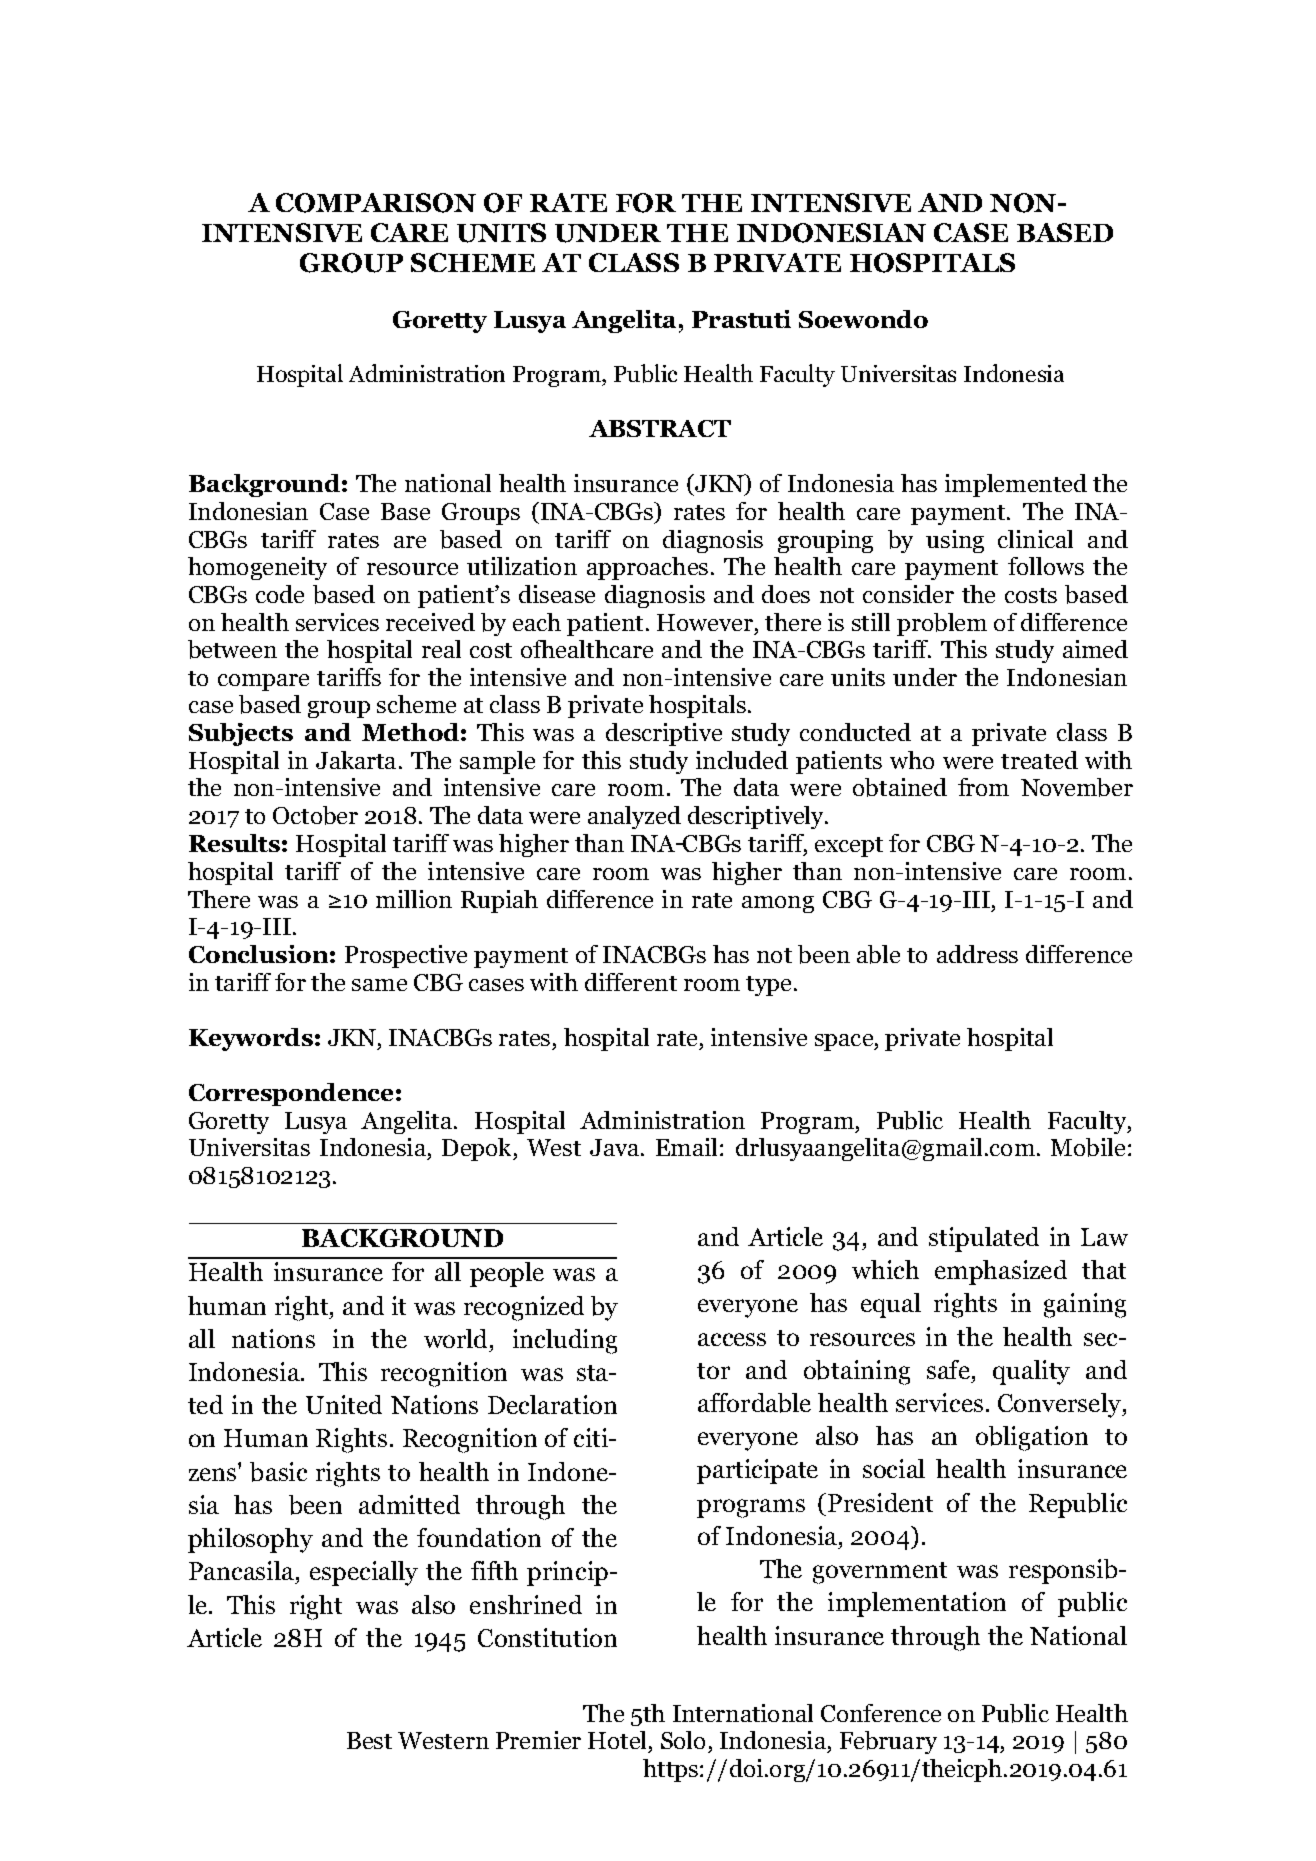 This screenshot has width=1316, height=1861. Describe the element at coordinates (507, 1274) in the screenshot. I see `people` at that location.
